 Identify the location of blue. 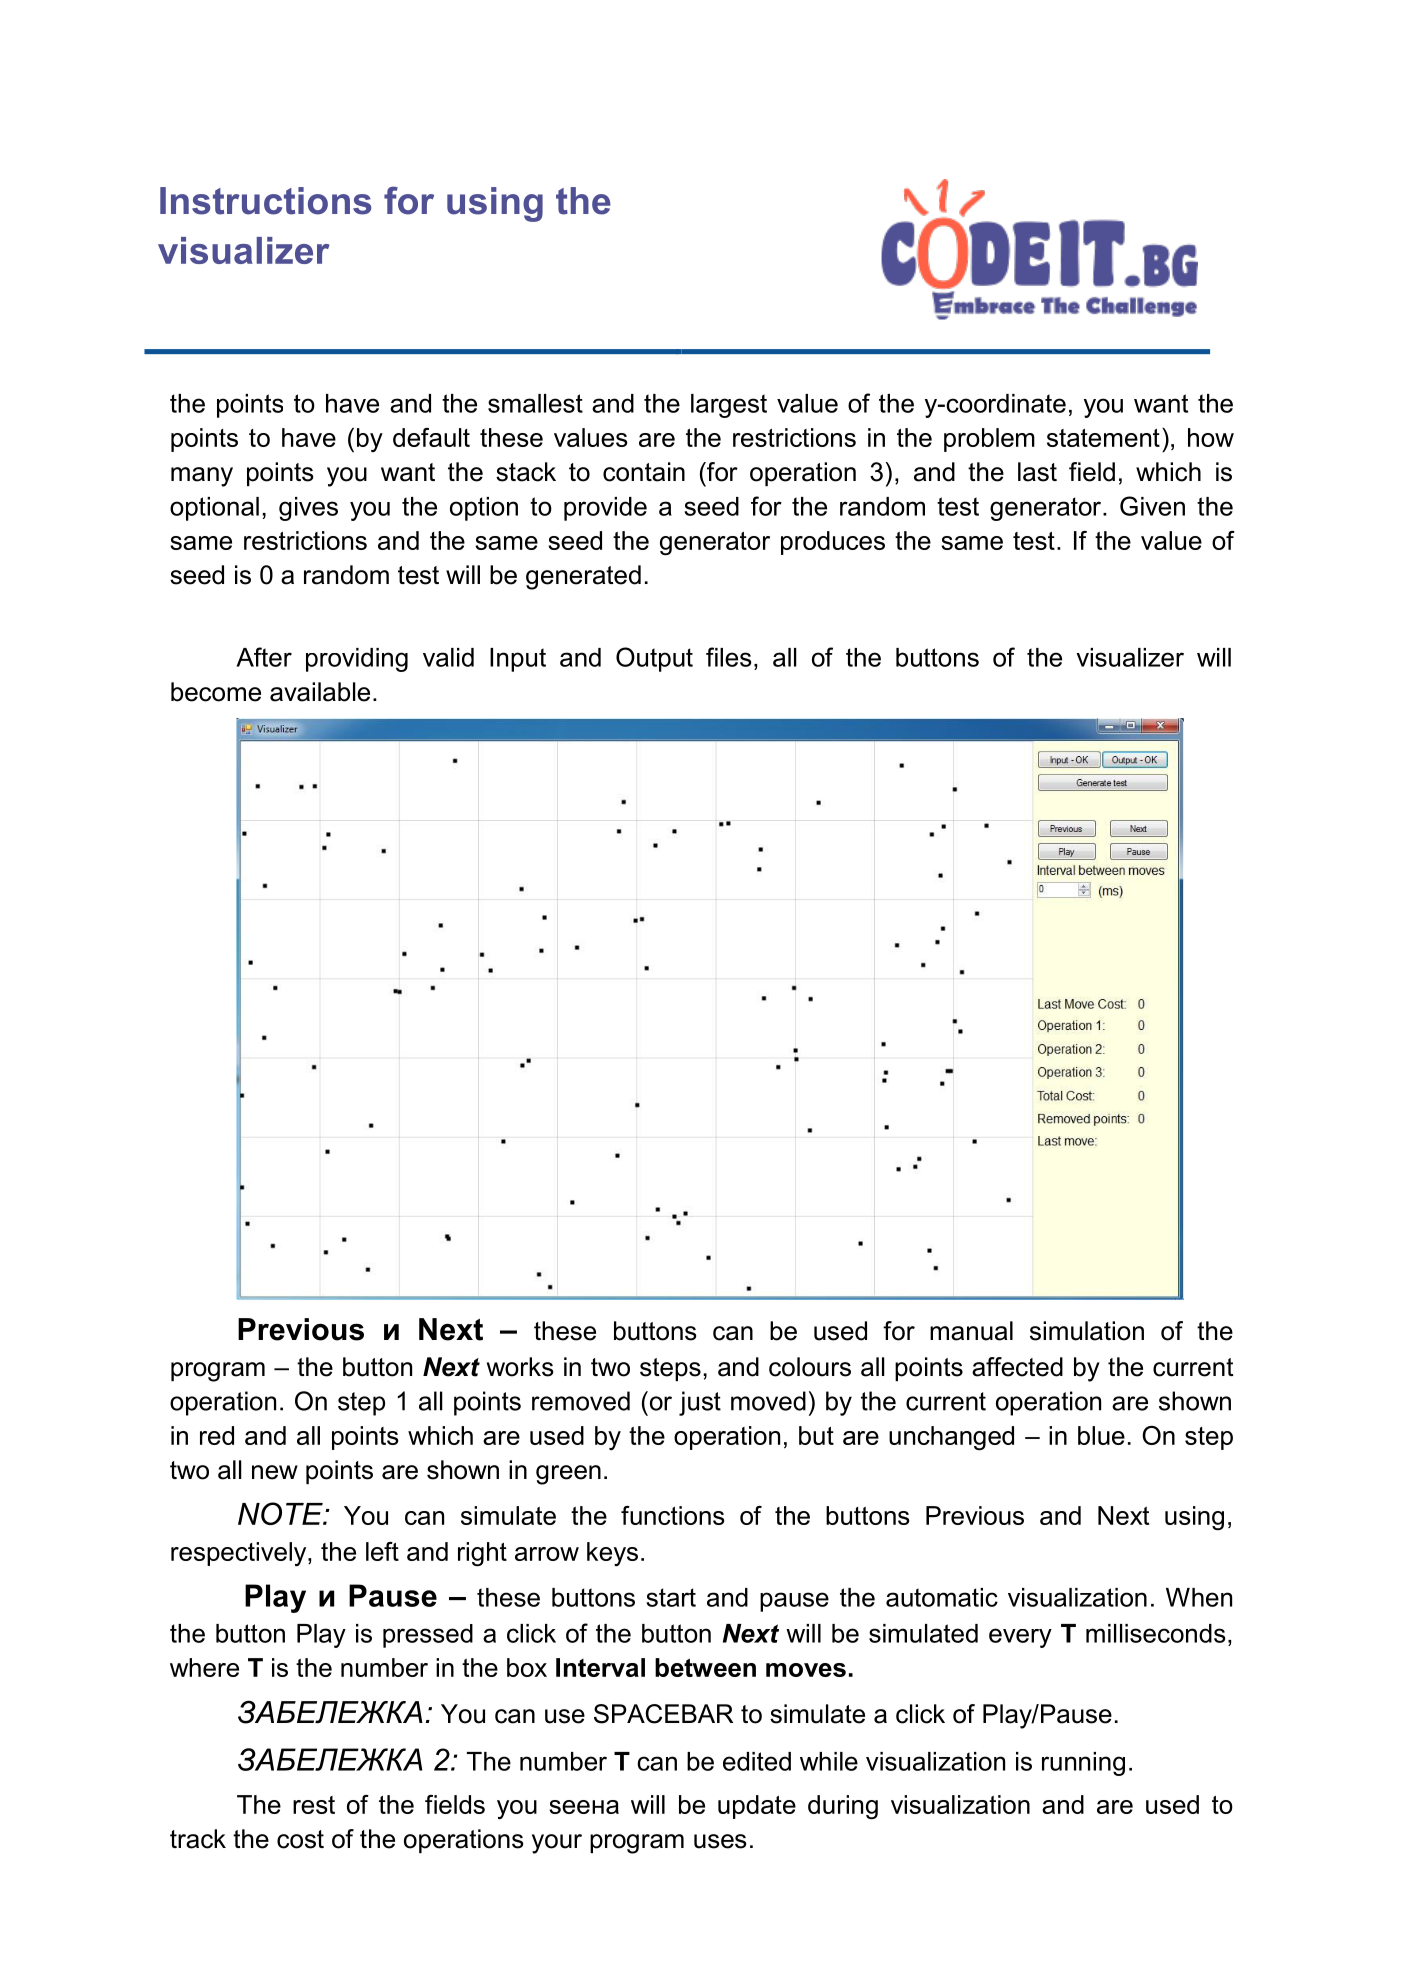
(1101, 1435).
